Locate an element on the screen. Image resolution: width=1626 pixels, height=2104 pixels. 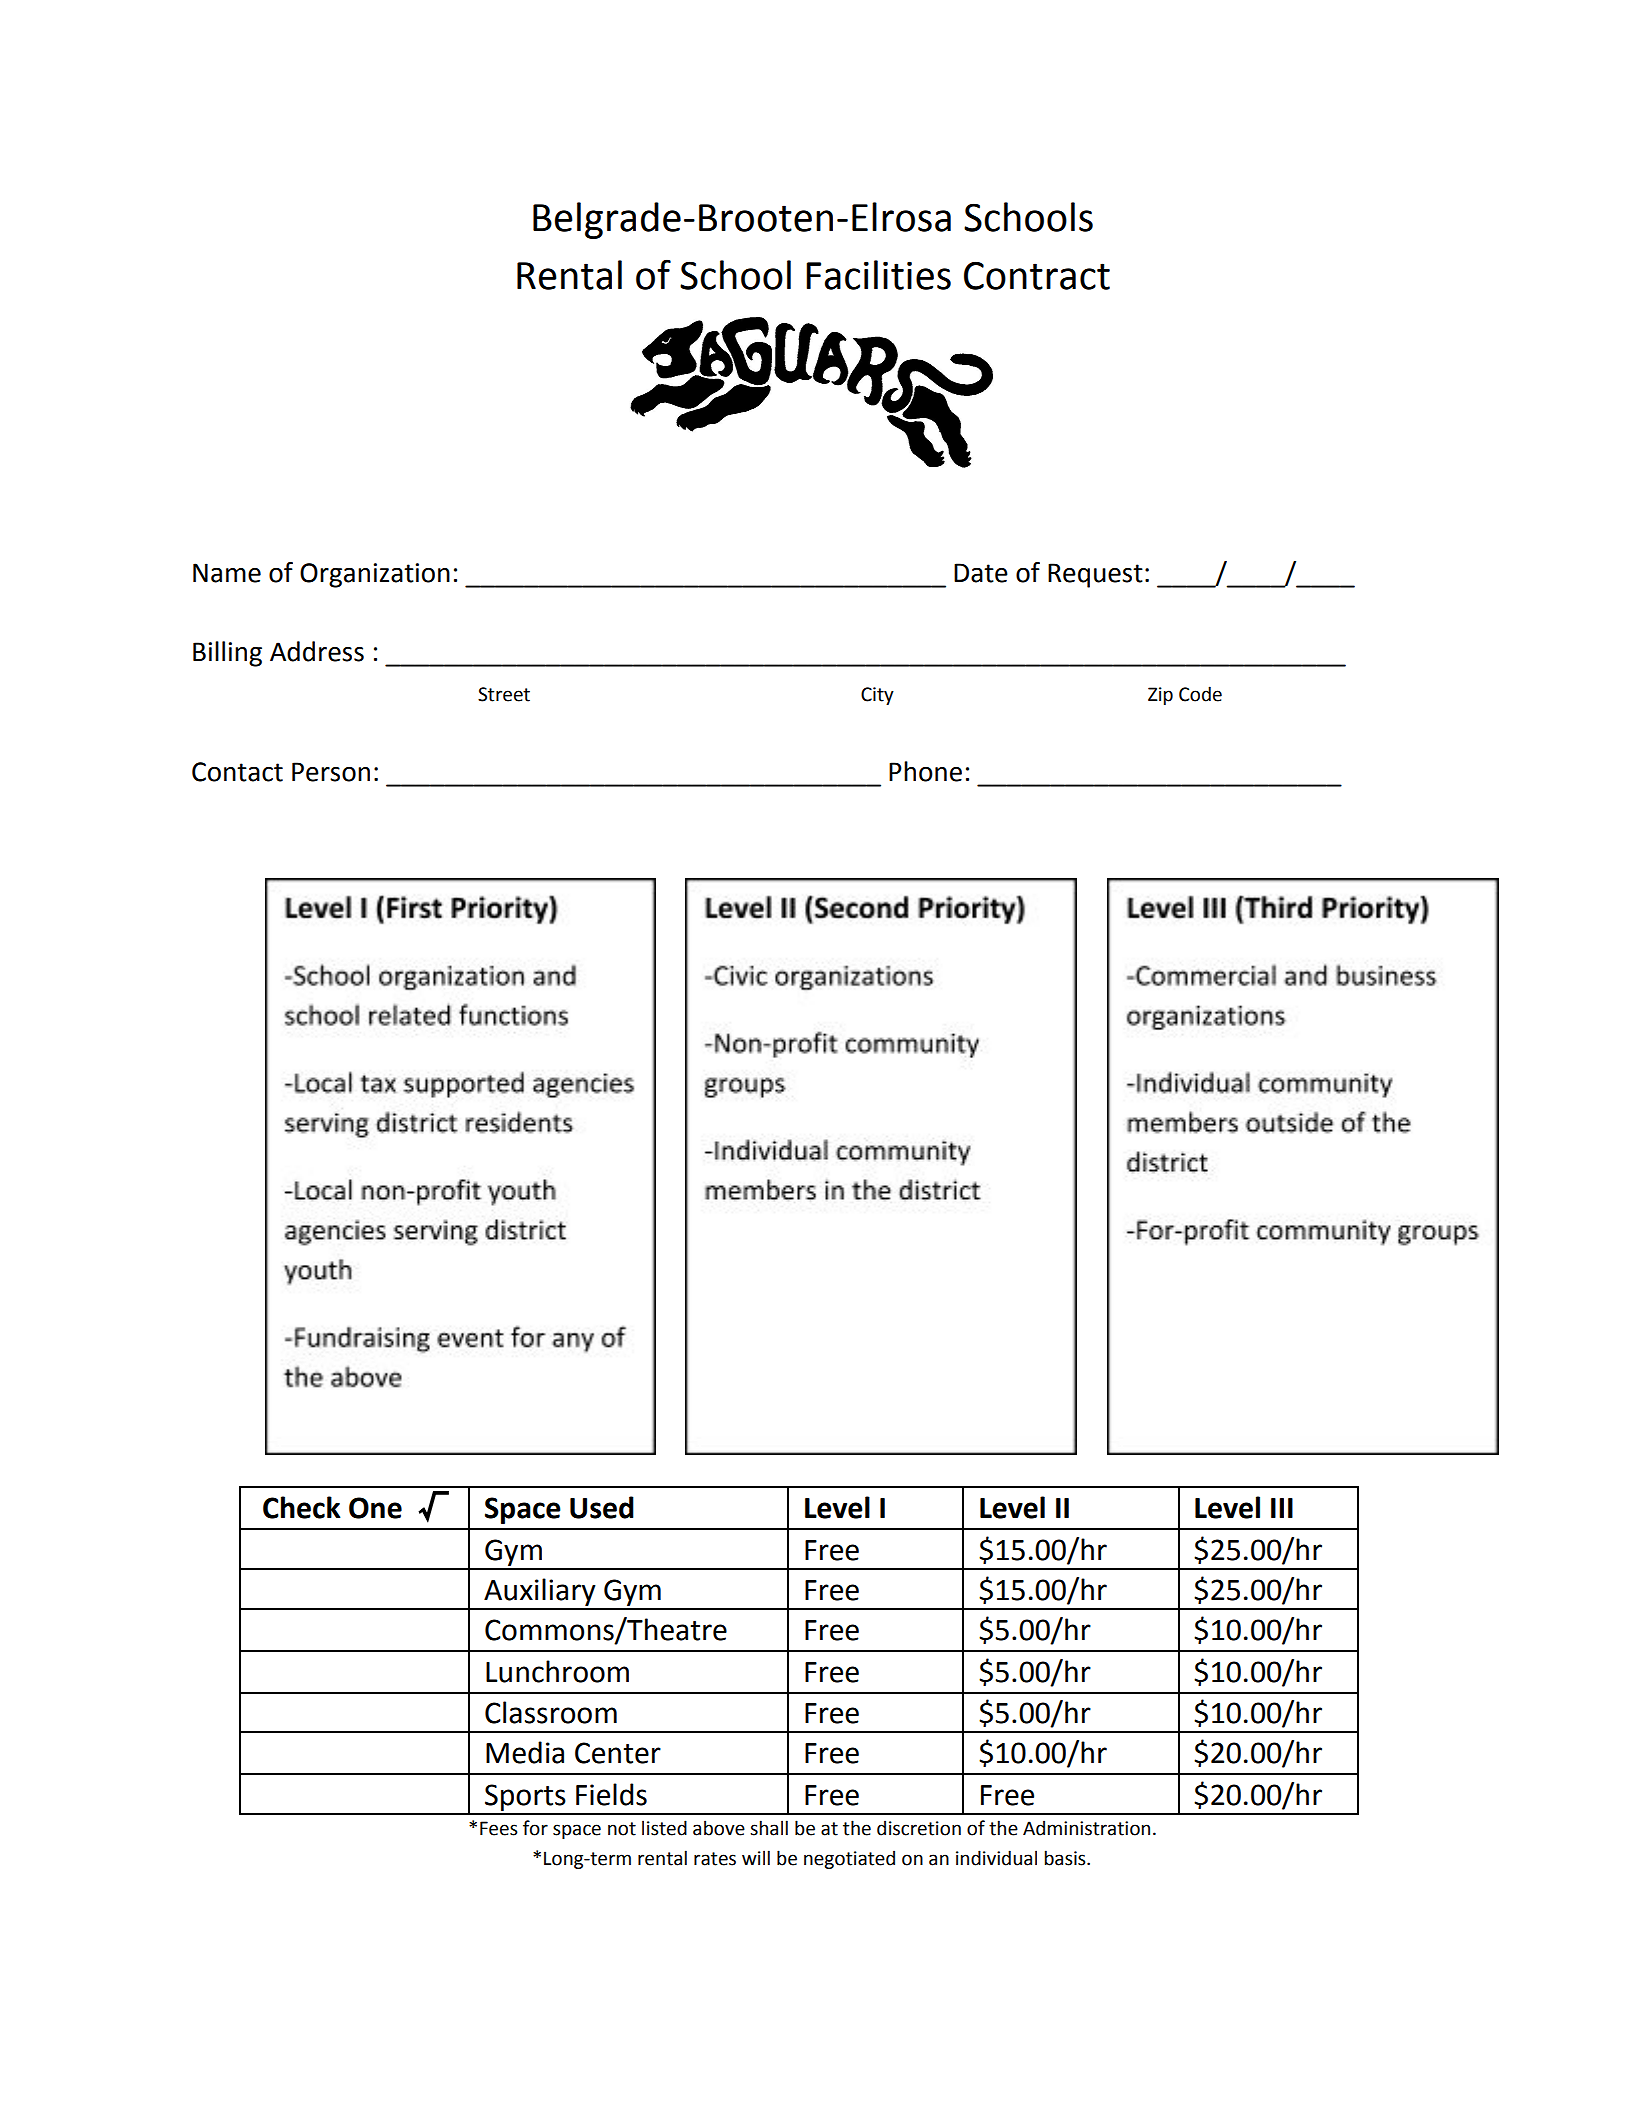
Facilities is located at coordinates (878, 275).
